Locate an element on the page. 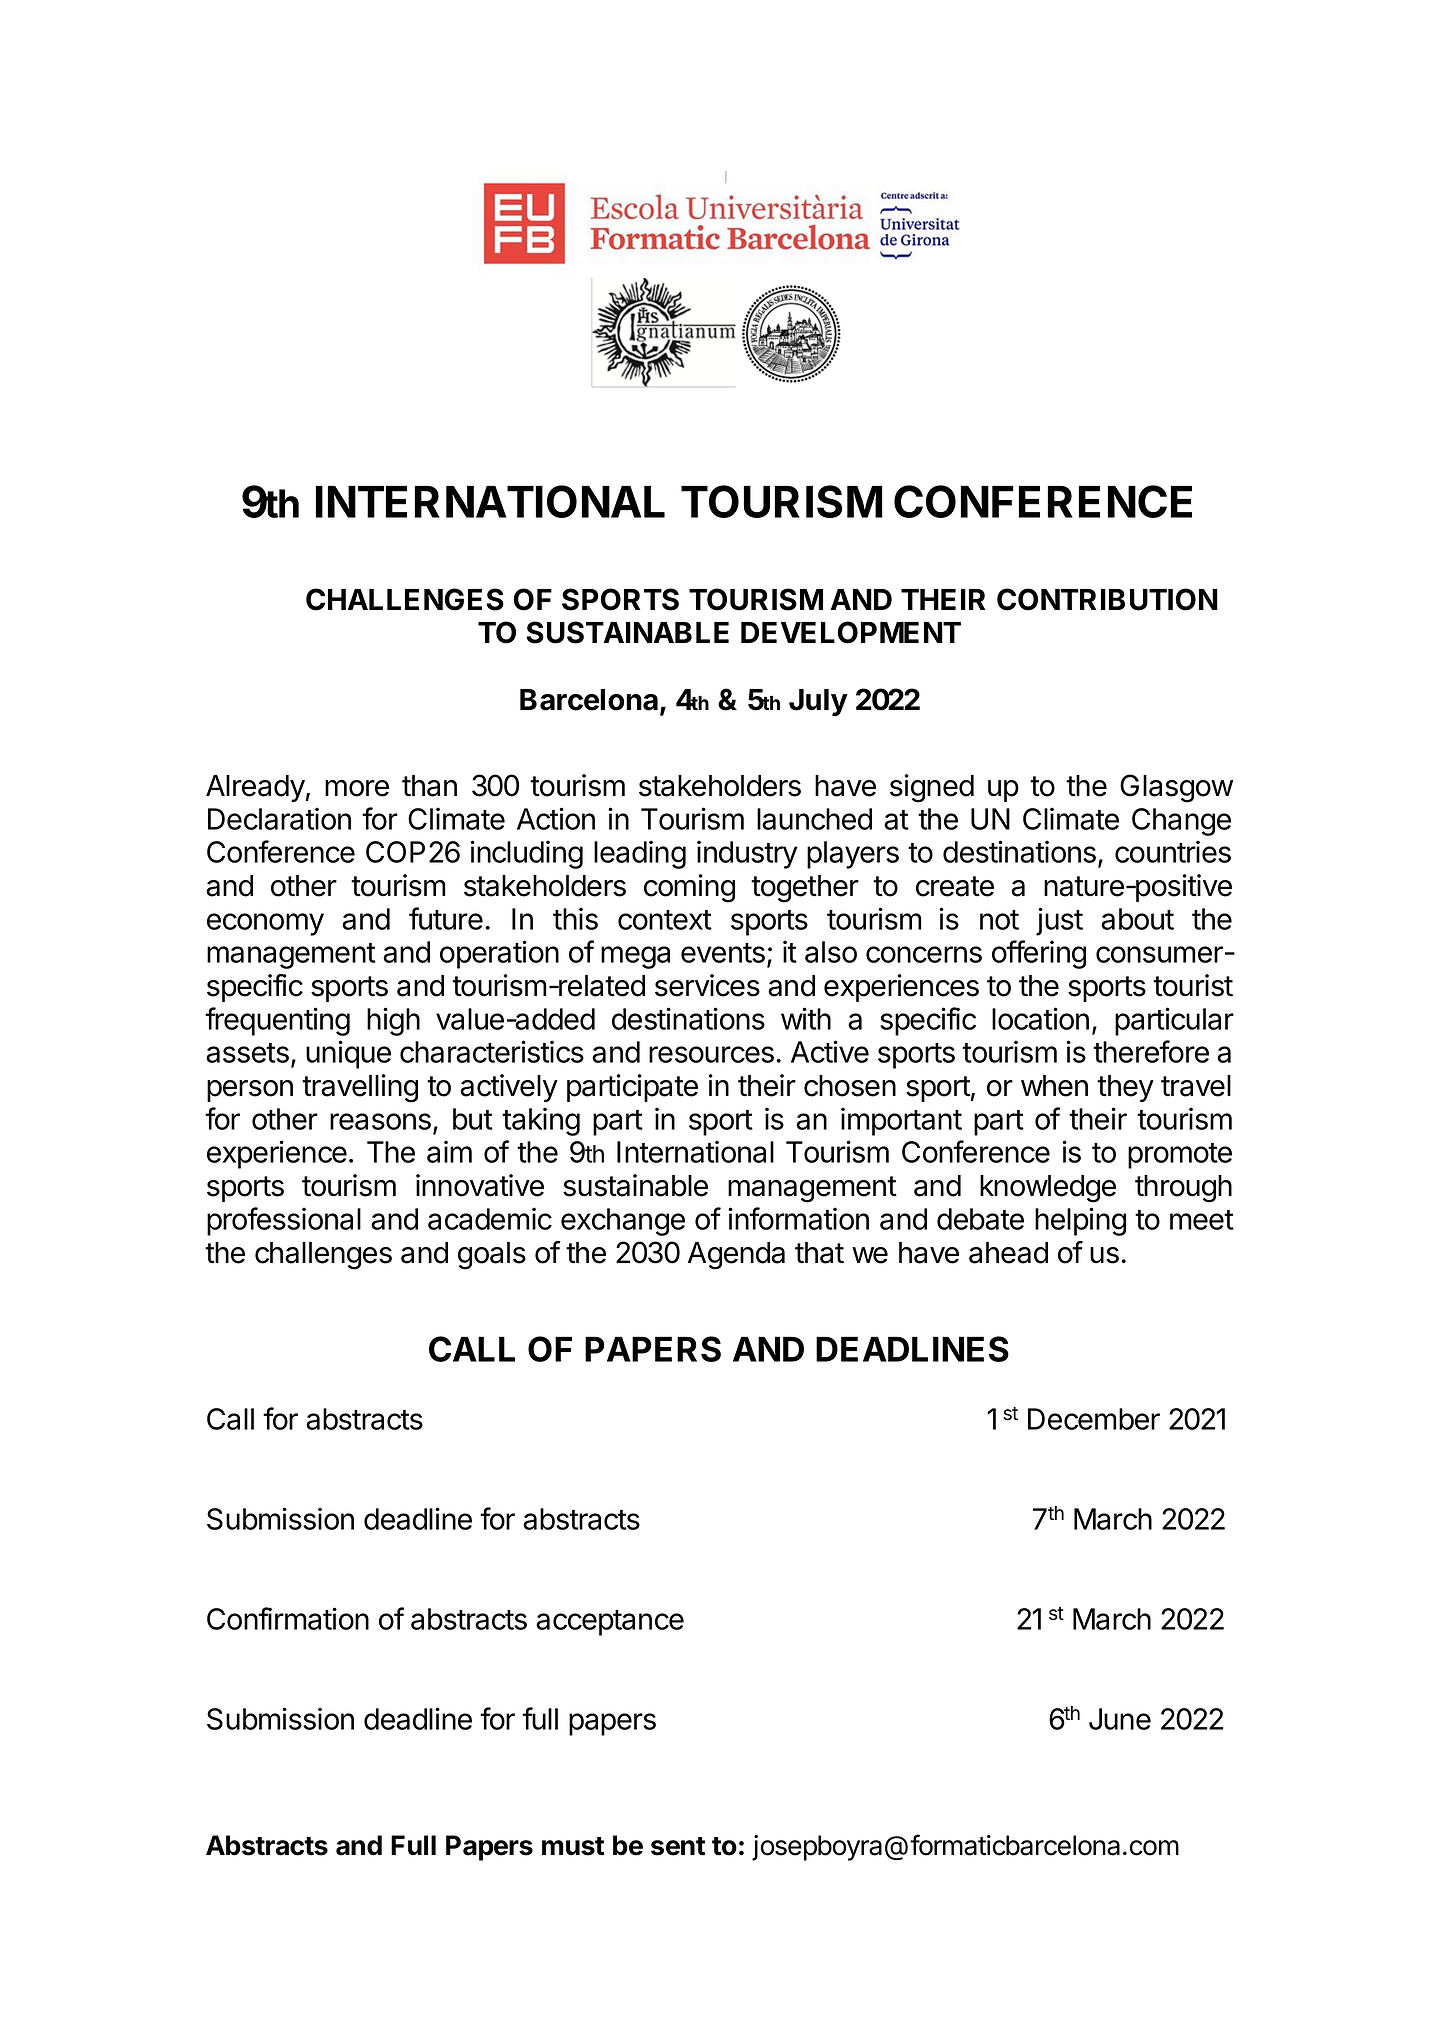 The image size is (1438, 2034). CONTRIBUTION is located at coordinates (1107, 599).
